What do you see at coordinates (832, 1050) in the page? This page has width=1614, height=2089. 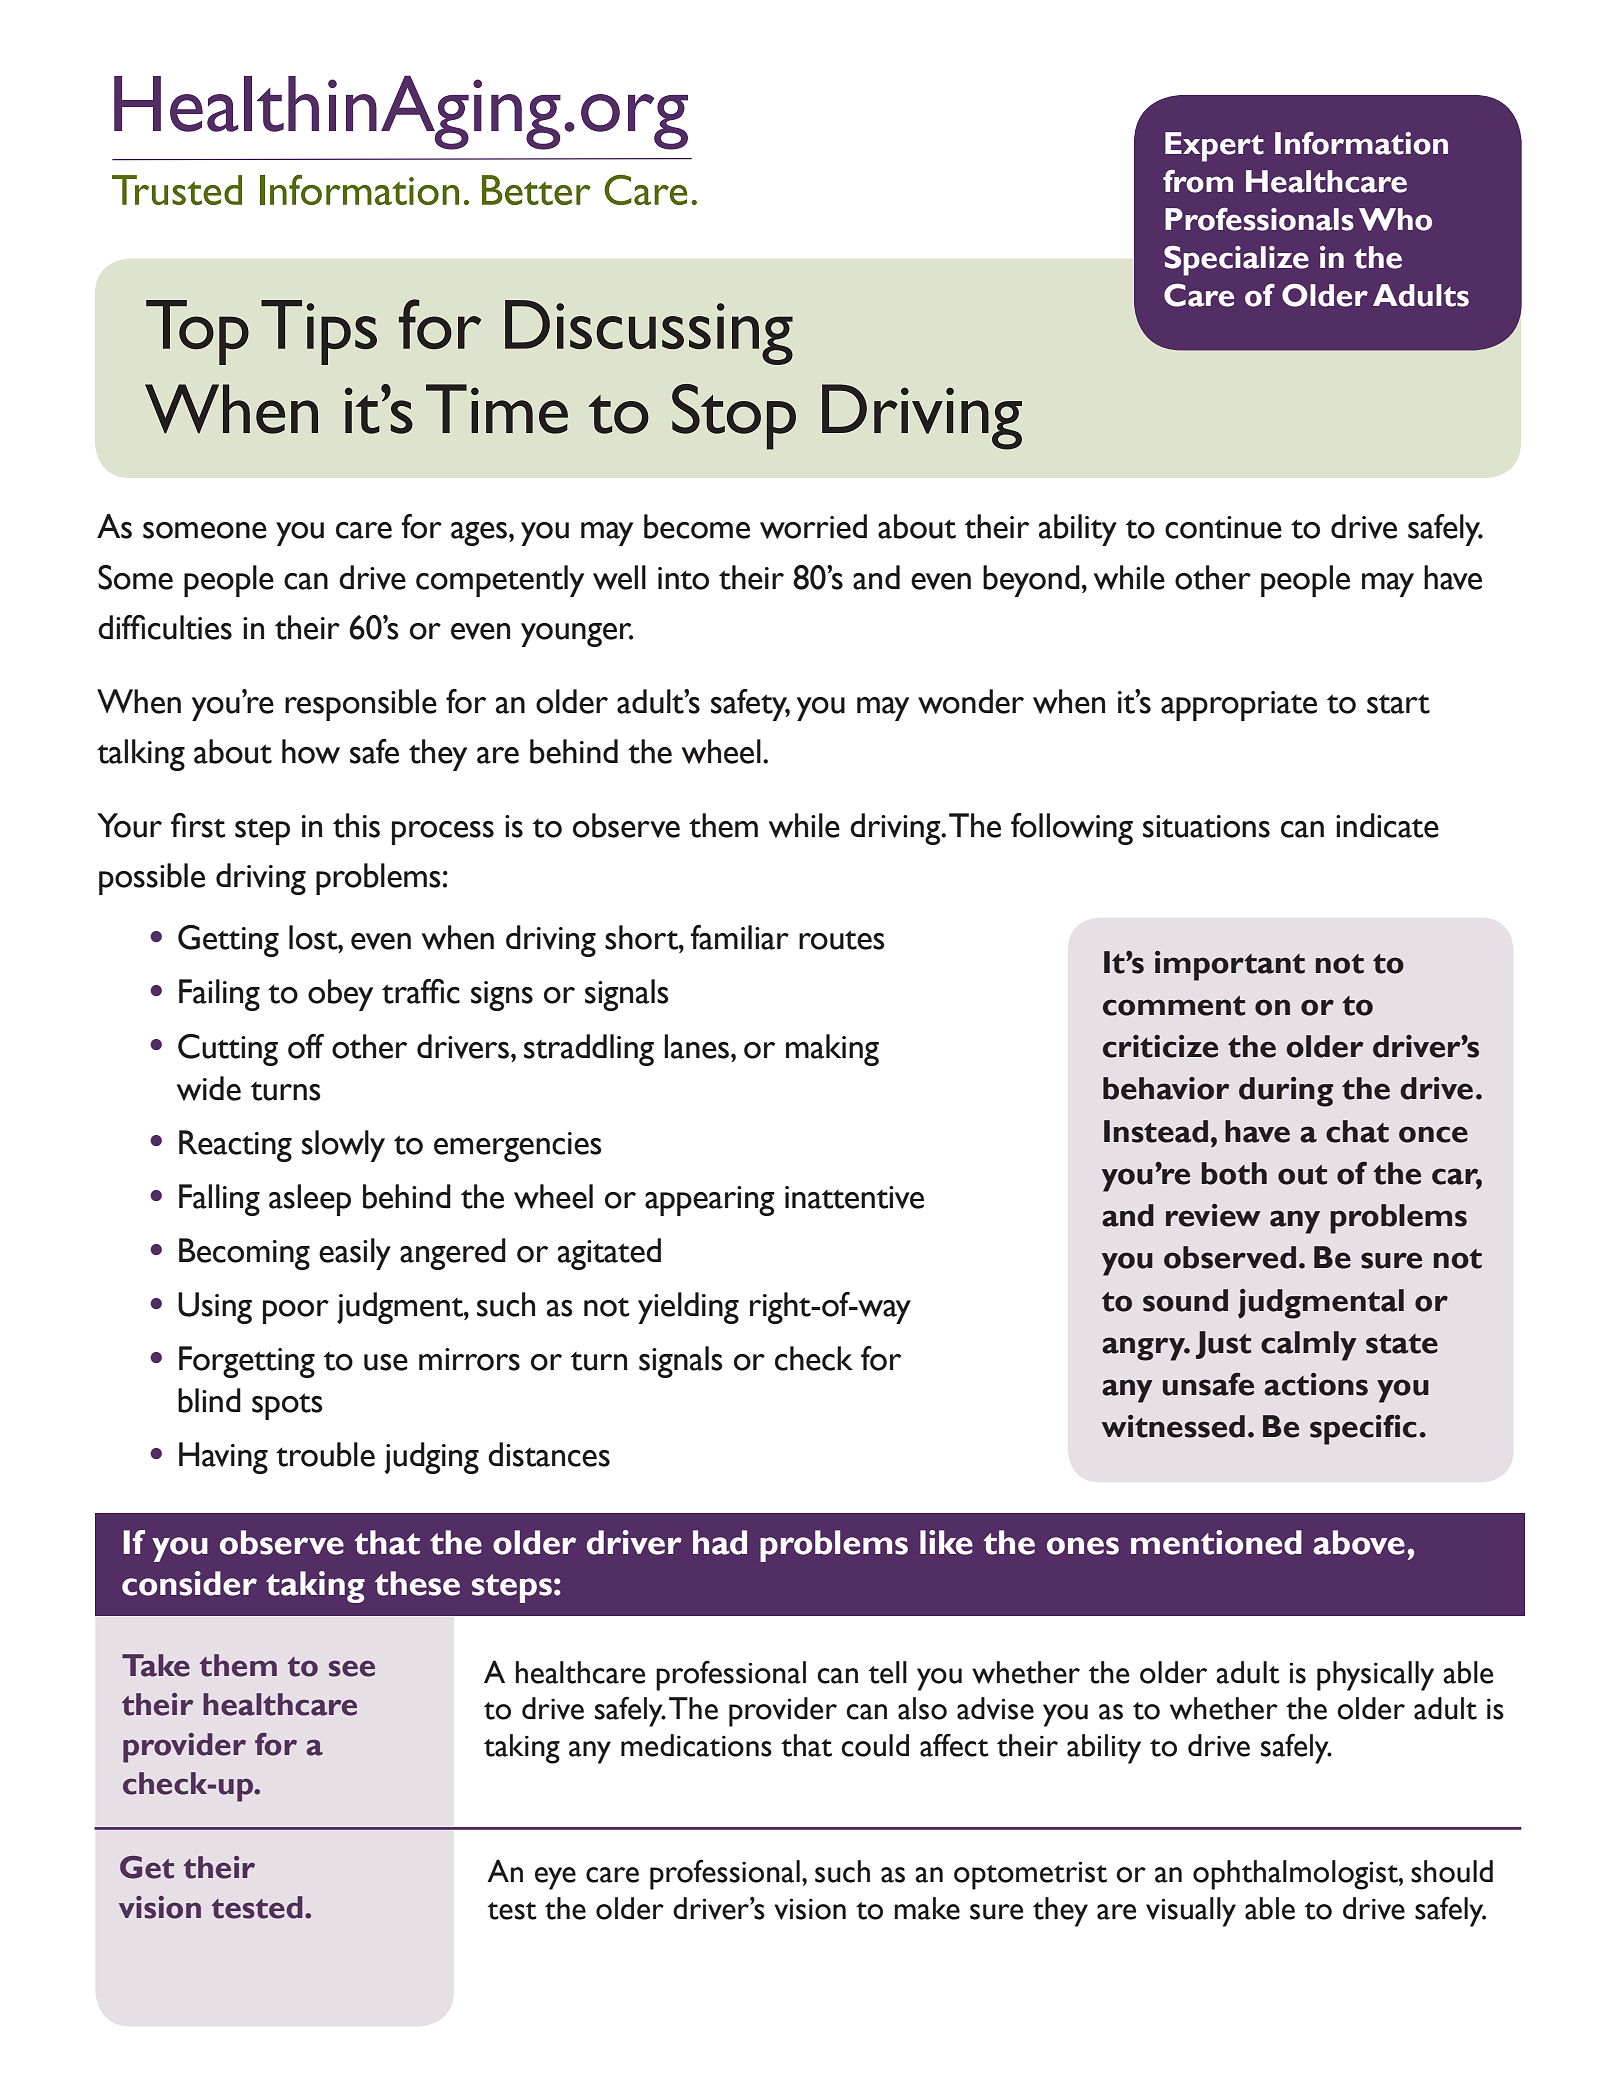 I see `making` at bounding box center [832, 1050].
